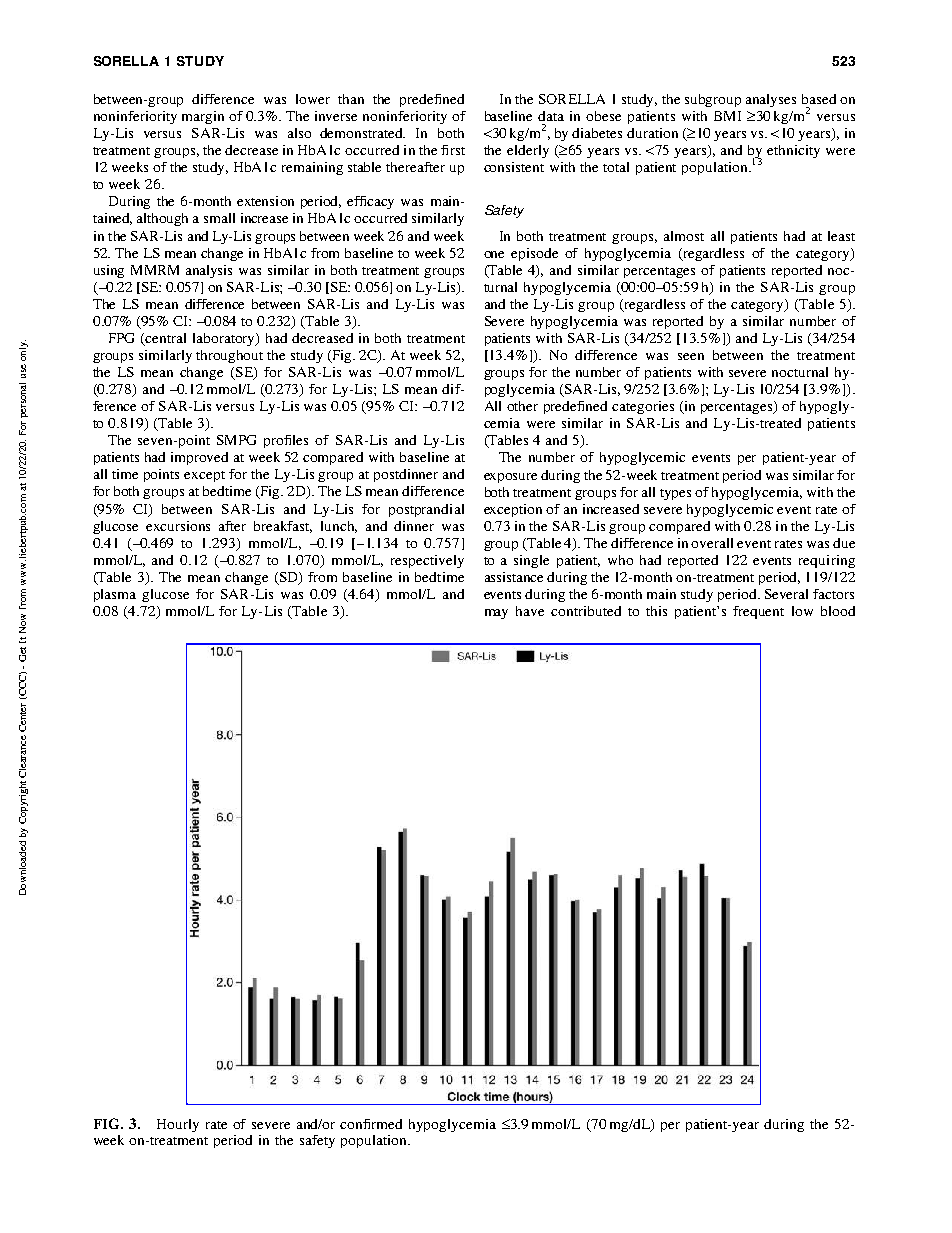  What do you see at coordinates (115, 595) in the screenshot?
I see `plasma` at bounding box center [115, 595].
